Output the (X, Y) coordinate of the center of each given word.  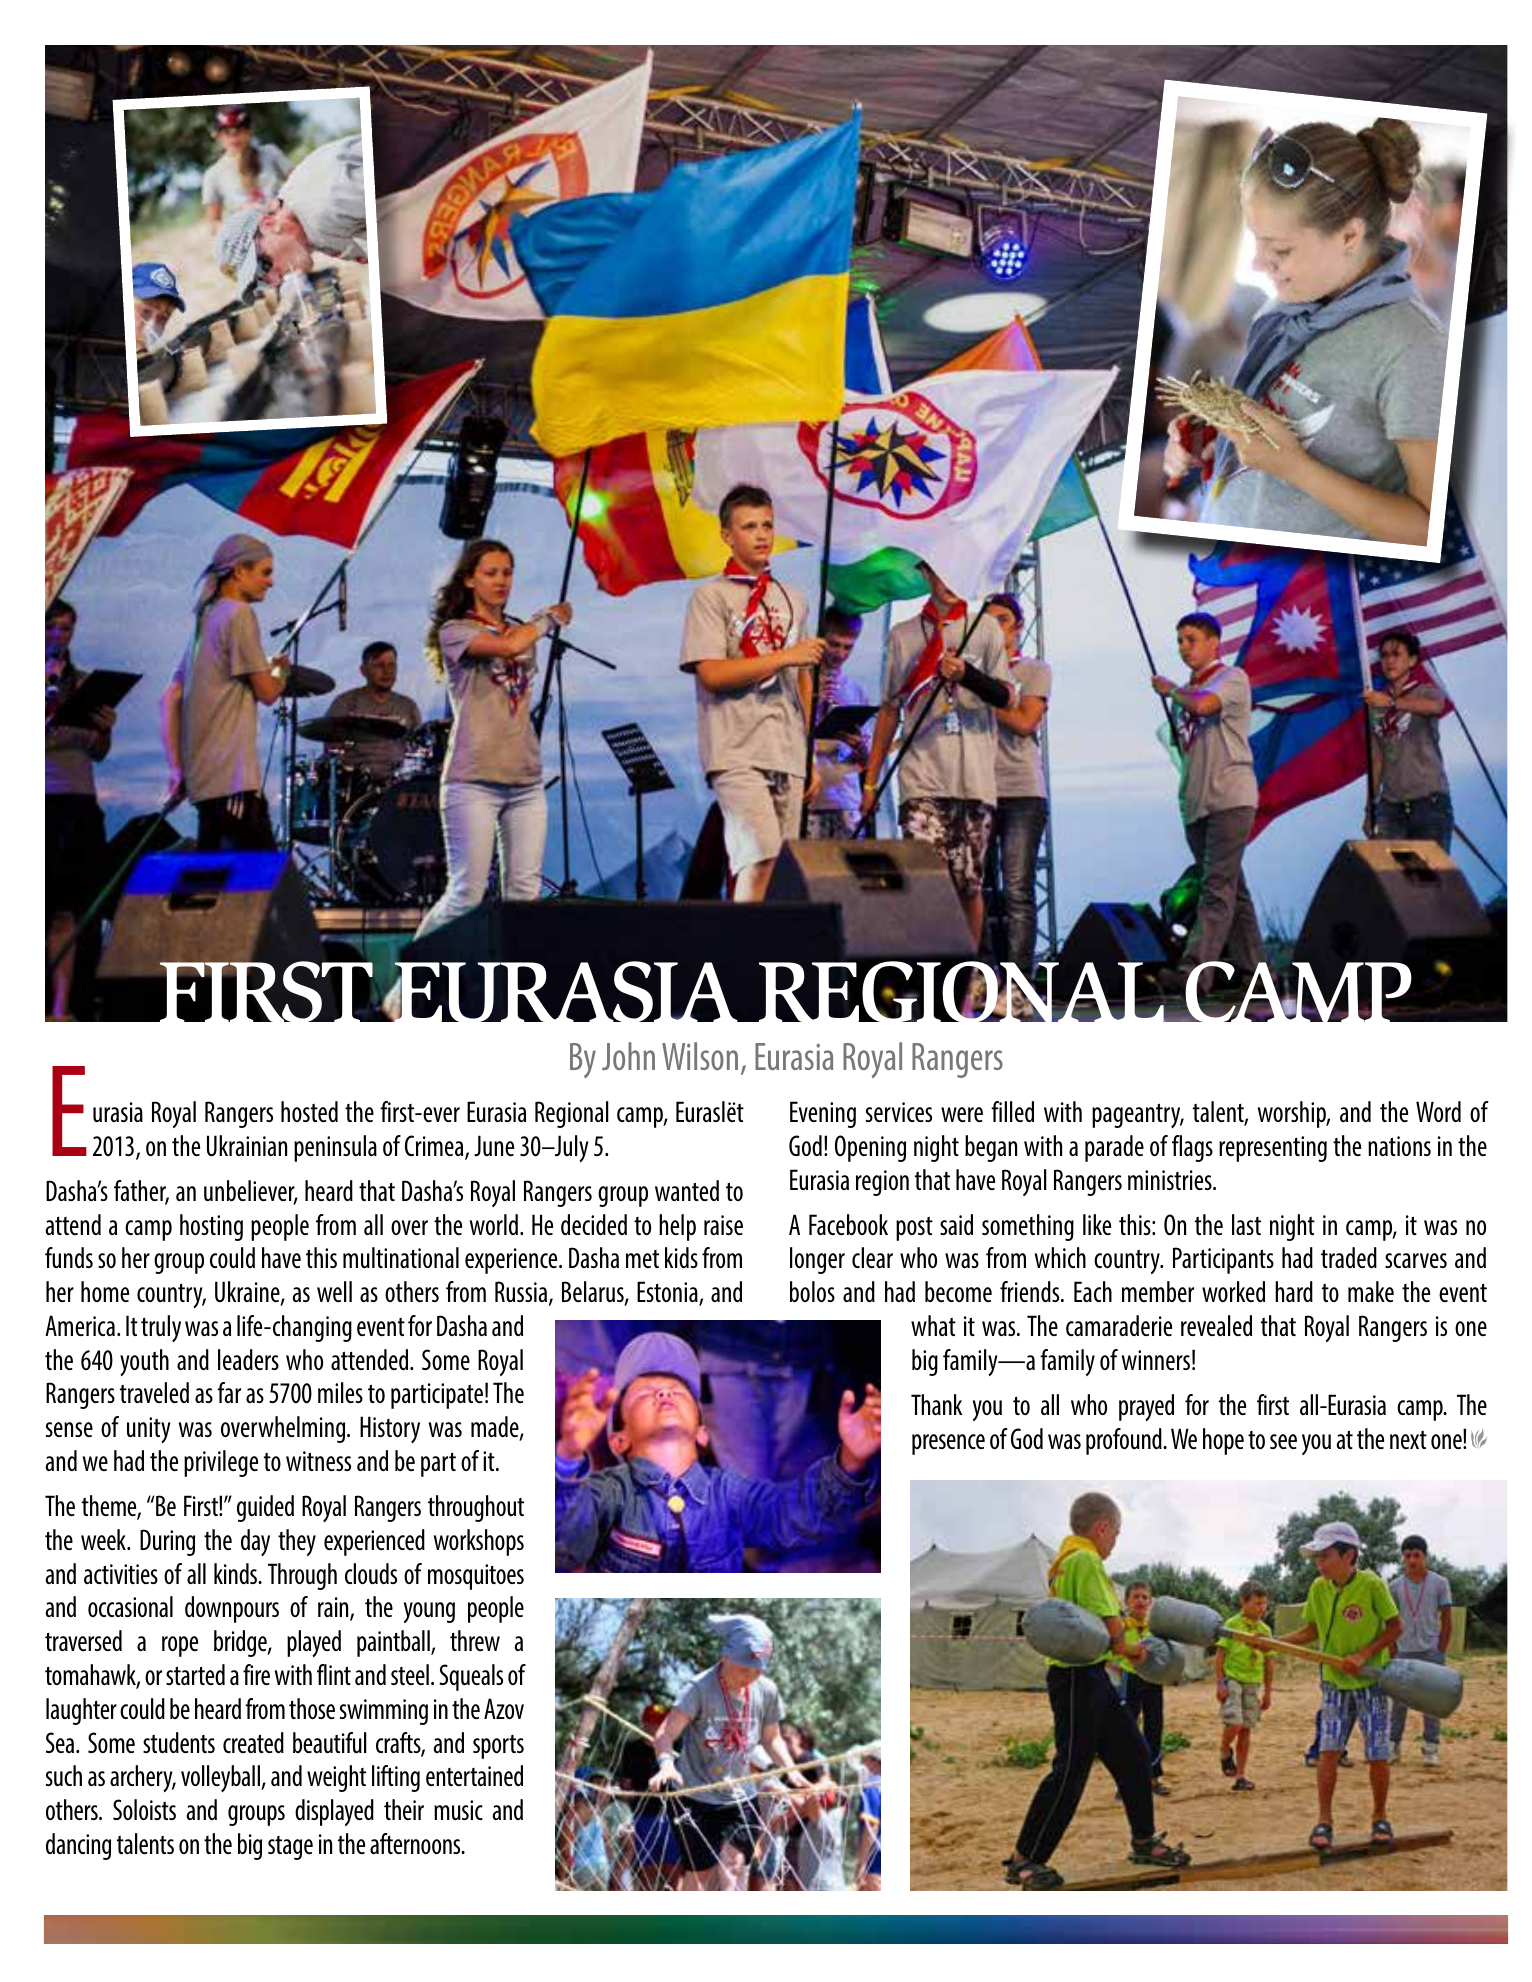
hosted (309, 1111)
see (1283, 1441)
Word (1438, 1111)
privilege (221, 1463)
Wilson (700, 1056)
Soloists (144, 1809)
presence (948, 1444)
